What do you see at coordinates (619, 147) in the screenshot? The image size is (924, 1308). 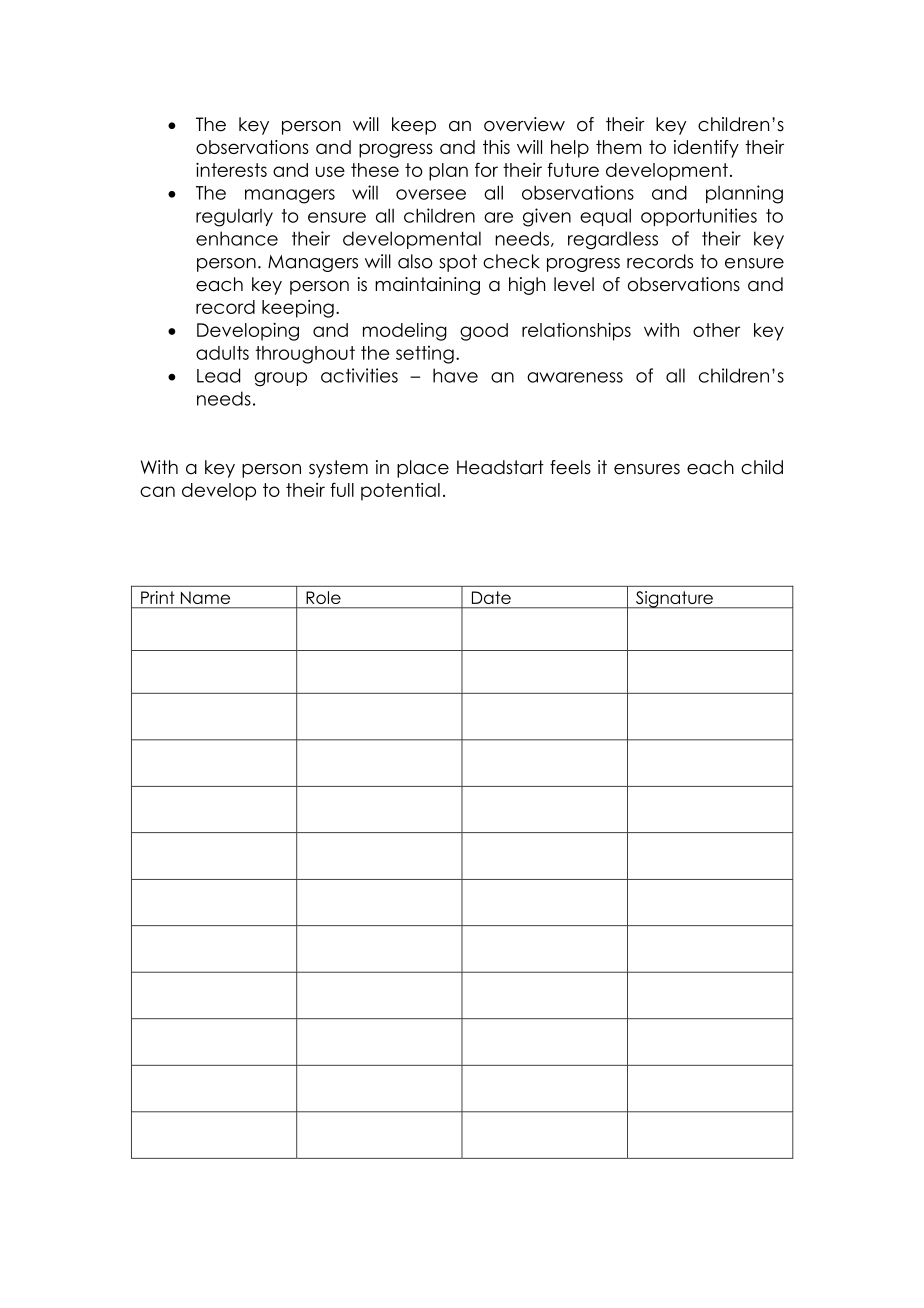 I see `them` at bounding box center [619, 147].
